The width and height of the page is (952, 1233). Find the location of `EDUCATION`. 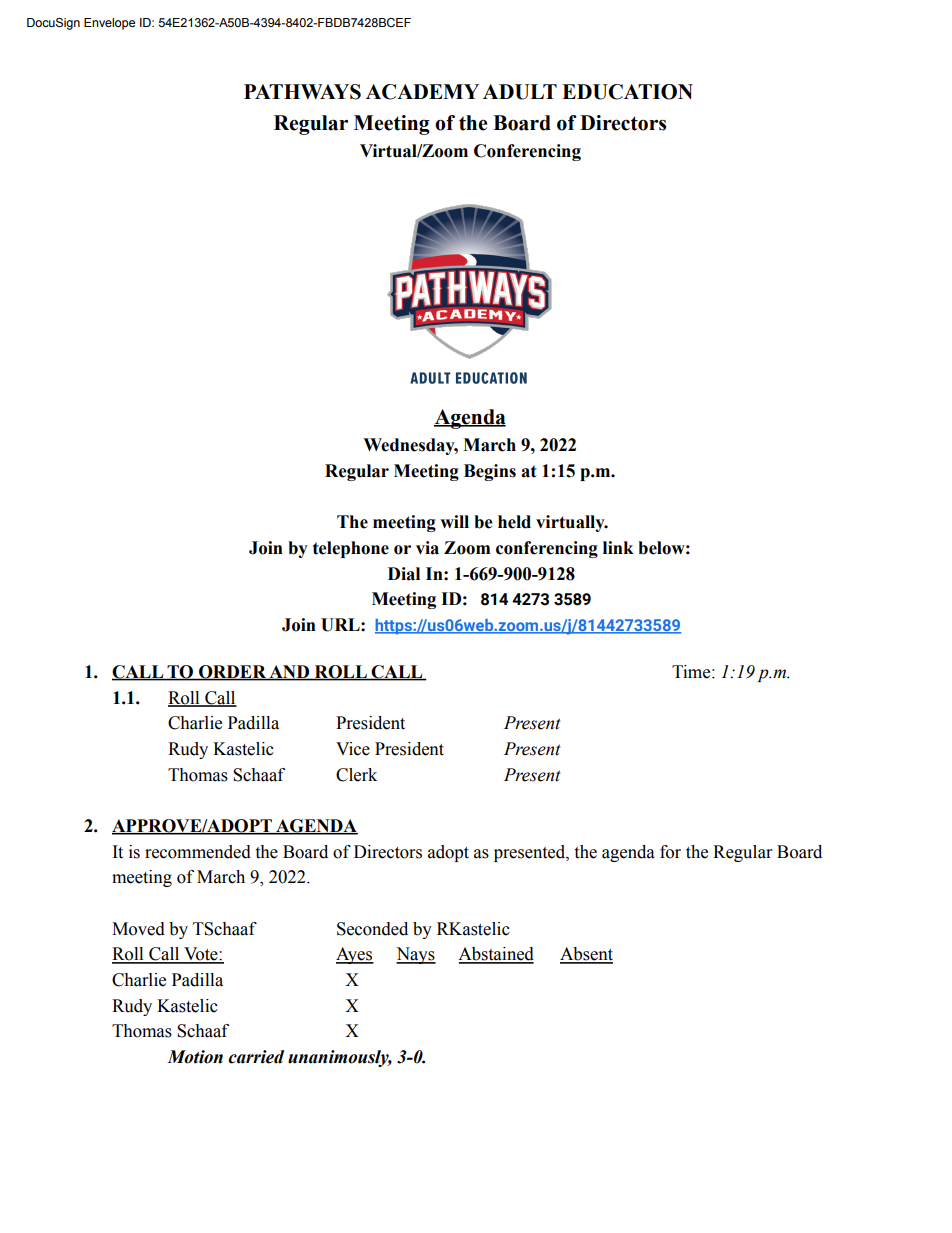

EDUCATION is located at coordinates (627, 92).
